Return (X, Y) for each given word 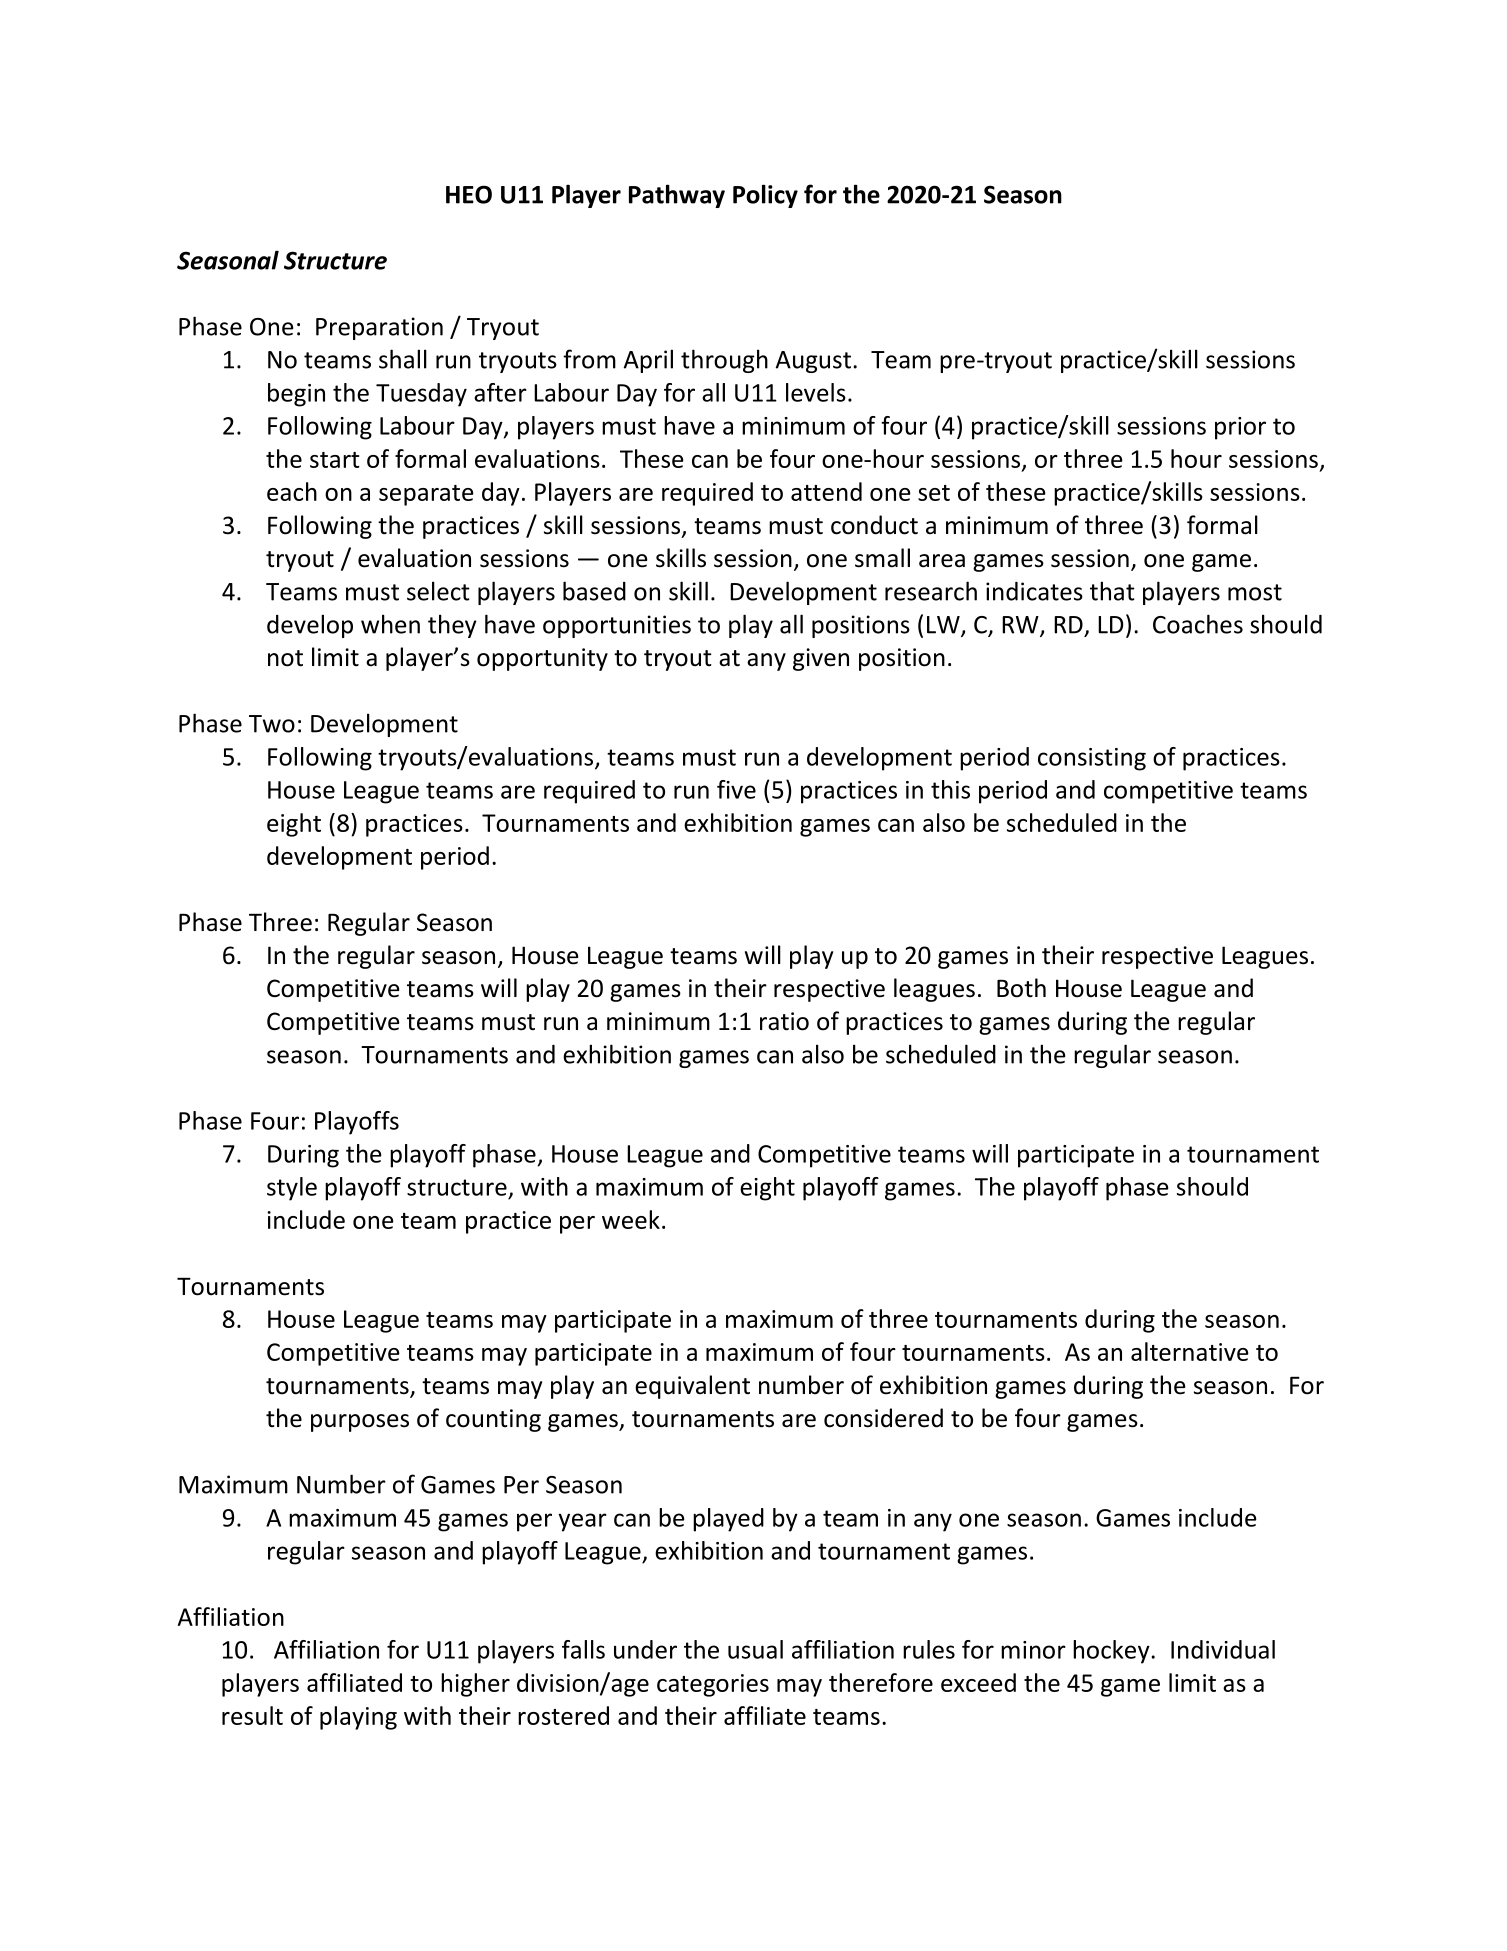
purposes (360, 1423)
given (821, 659)
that (1112, 591)
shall (403, 359)
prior (1240, 428)
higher (475, 1685)
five (736, 789)
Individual (1223, 1649)
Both (1021, 988)
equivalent (692, 1387)
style (292, 1189)
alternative (1190, 1351)
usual (755, 1649)
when (390, 624)
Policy (765, 196)
